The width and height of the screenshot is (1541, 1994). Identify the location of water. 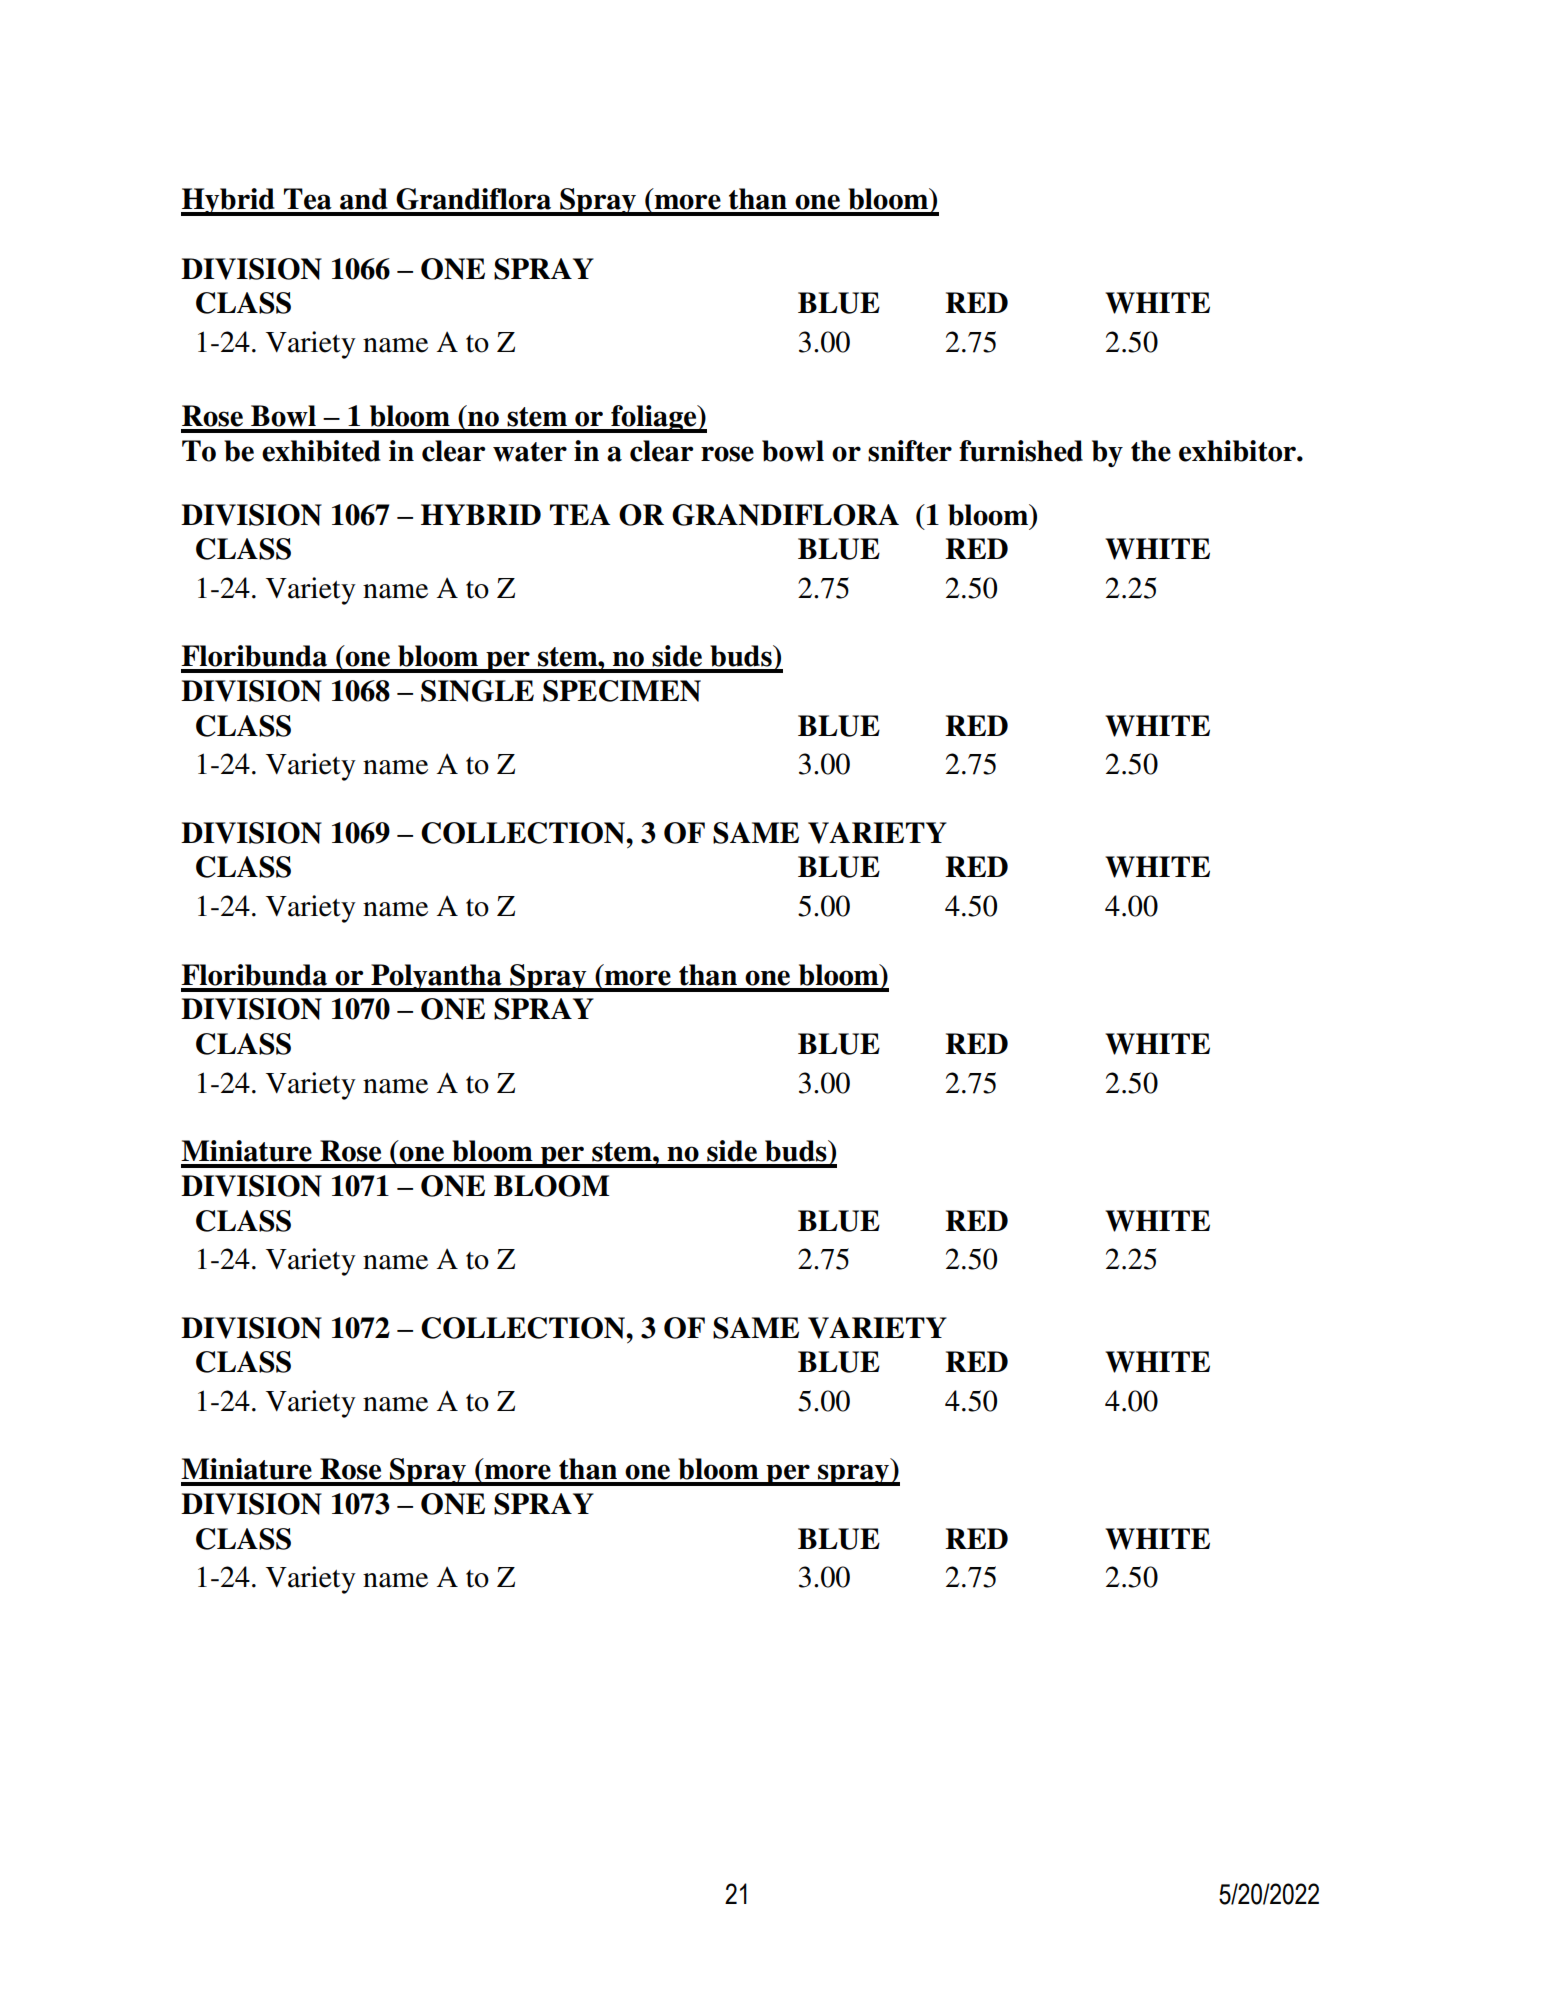
(530, 452).
